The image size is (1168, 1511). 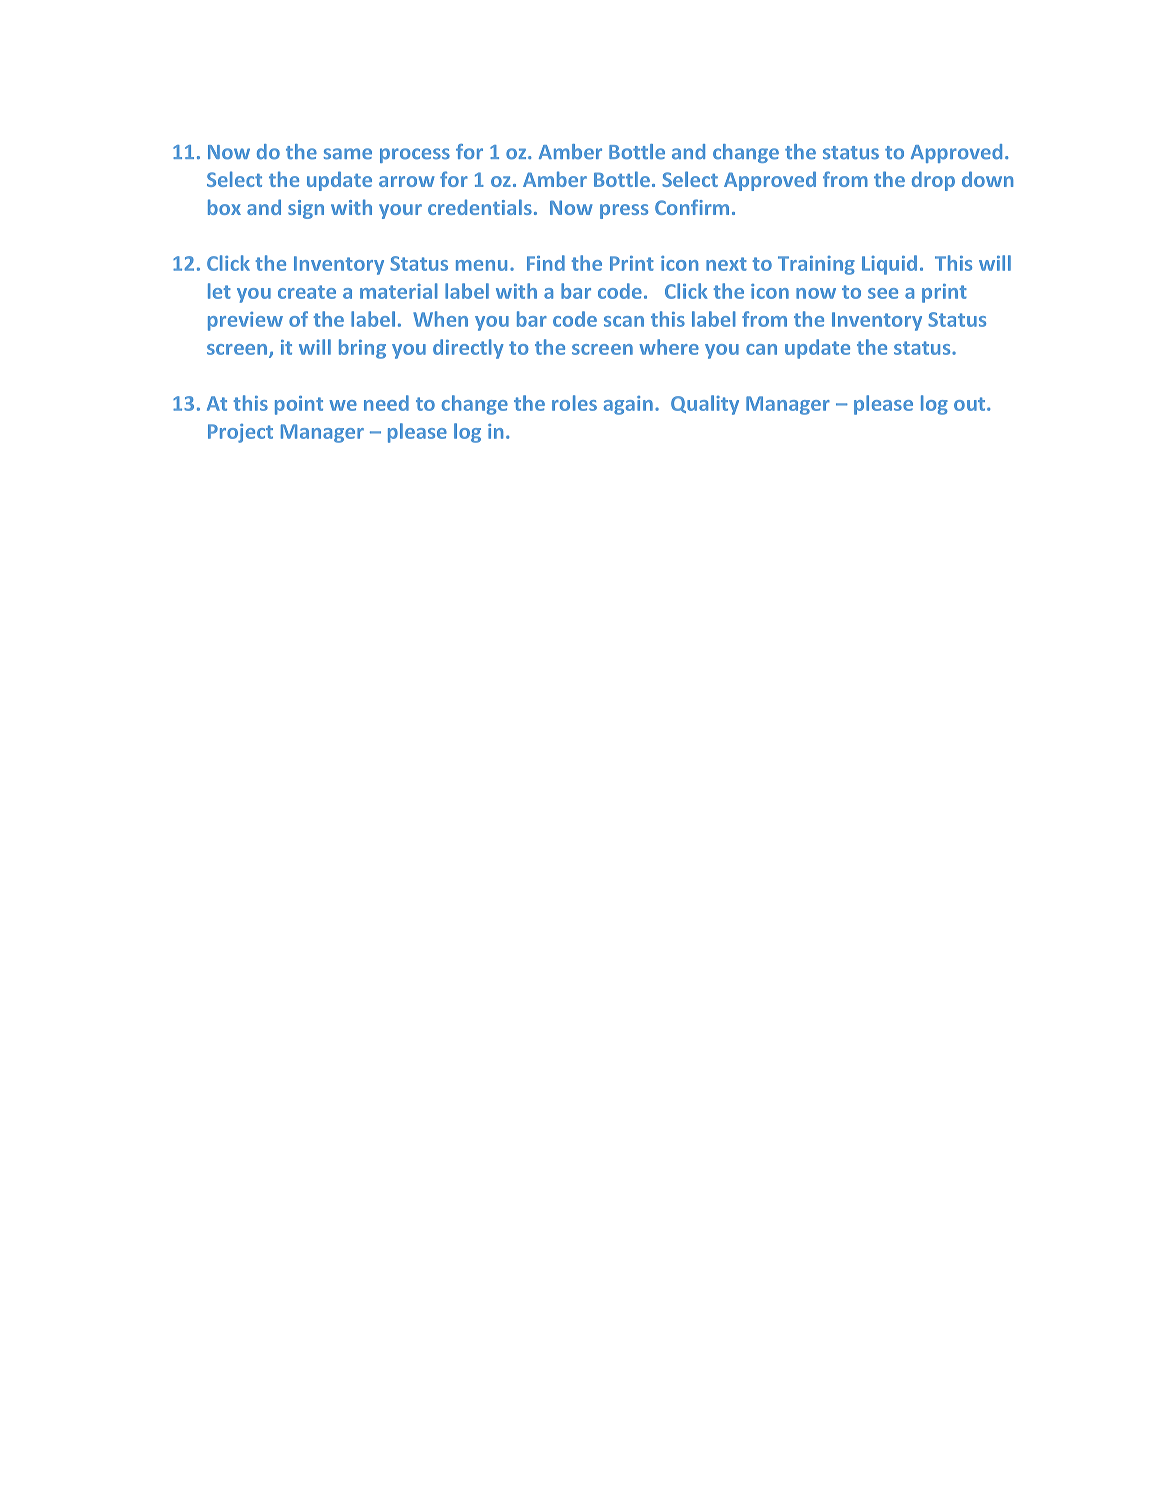 I want to click on where, so click(x=669, y=347).
